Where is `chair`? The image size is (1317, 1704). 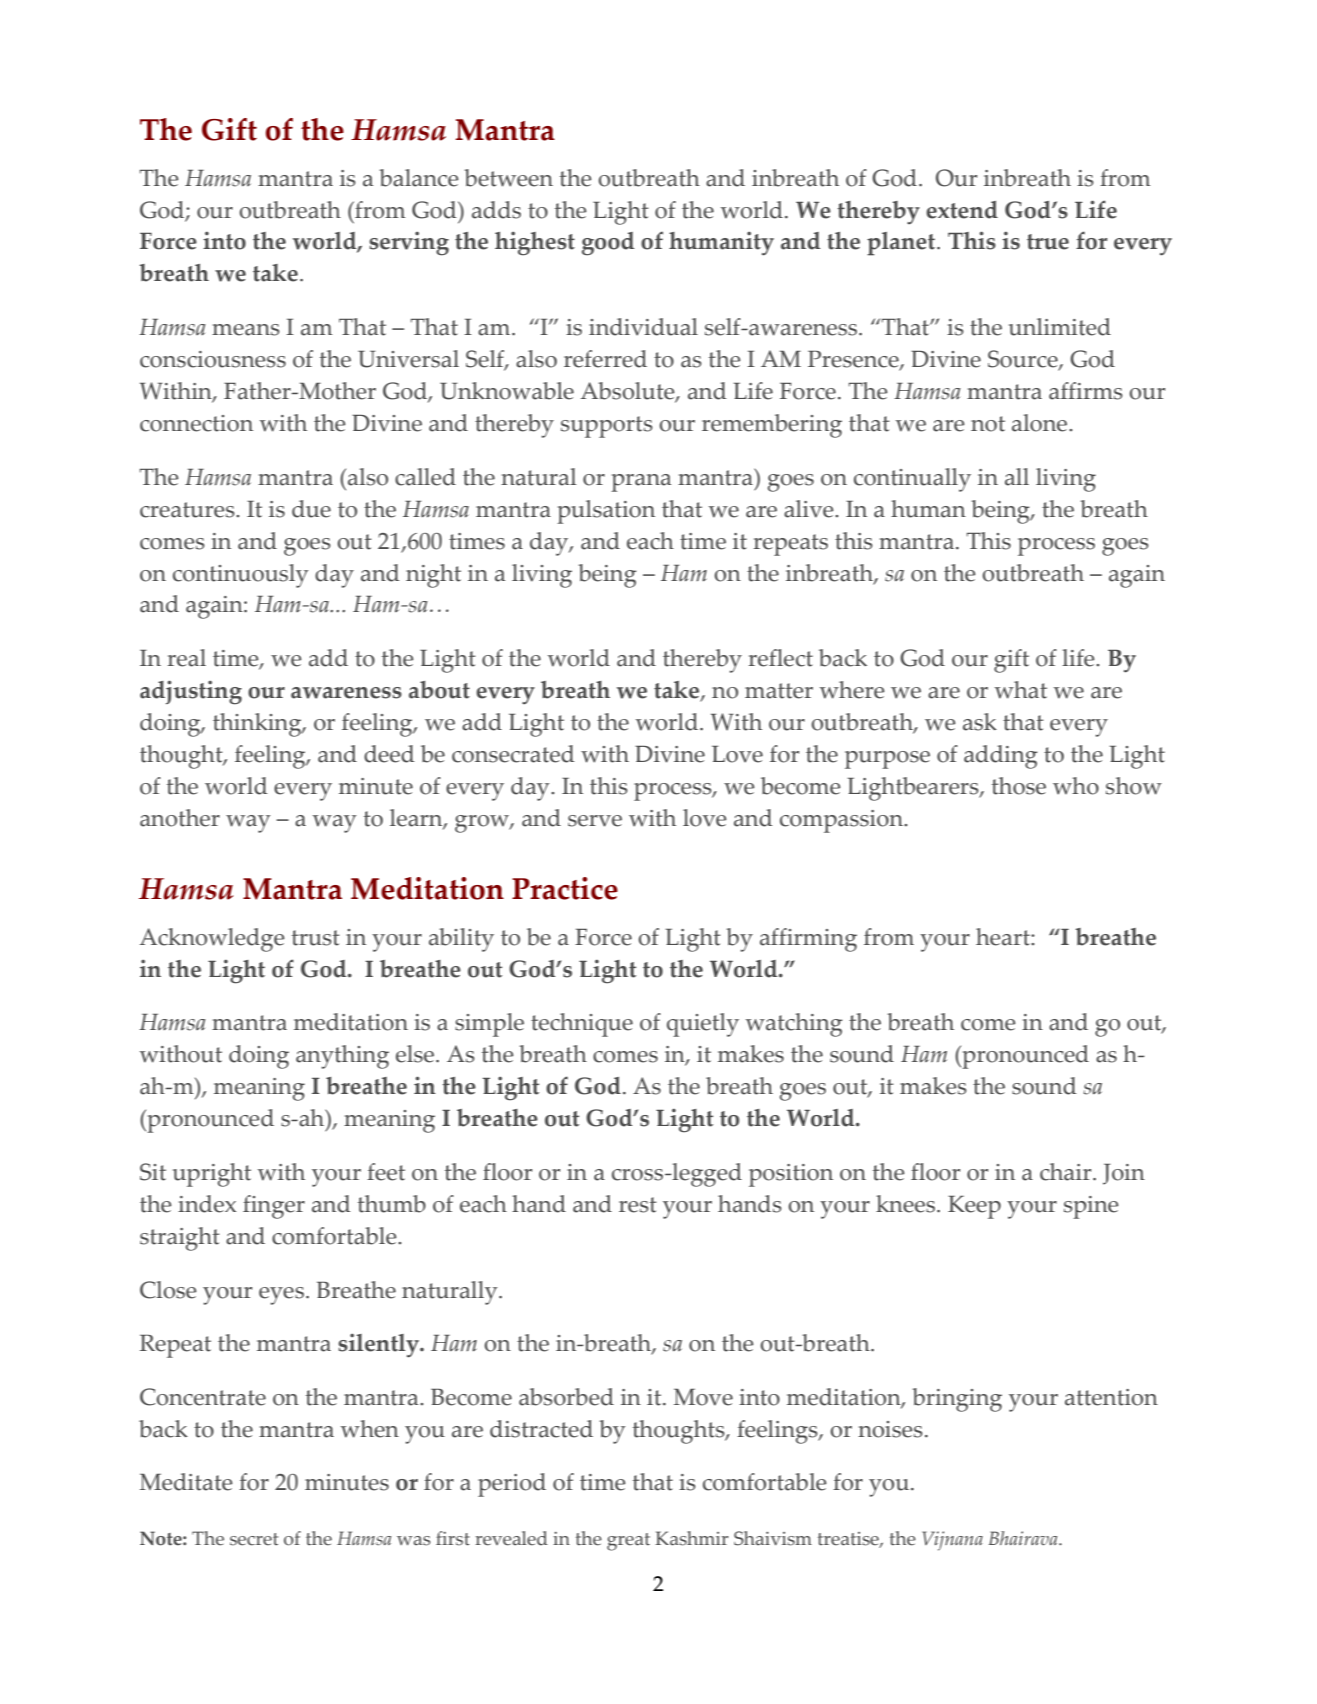
chair is located at coordinates (1067, 1172).
